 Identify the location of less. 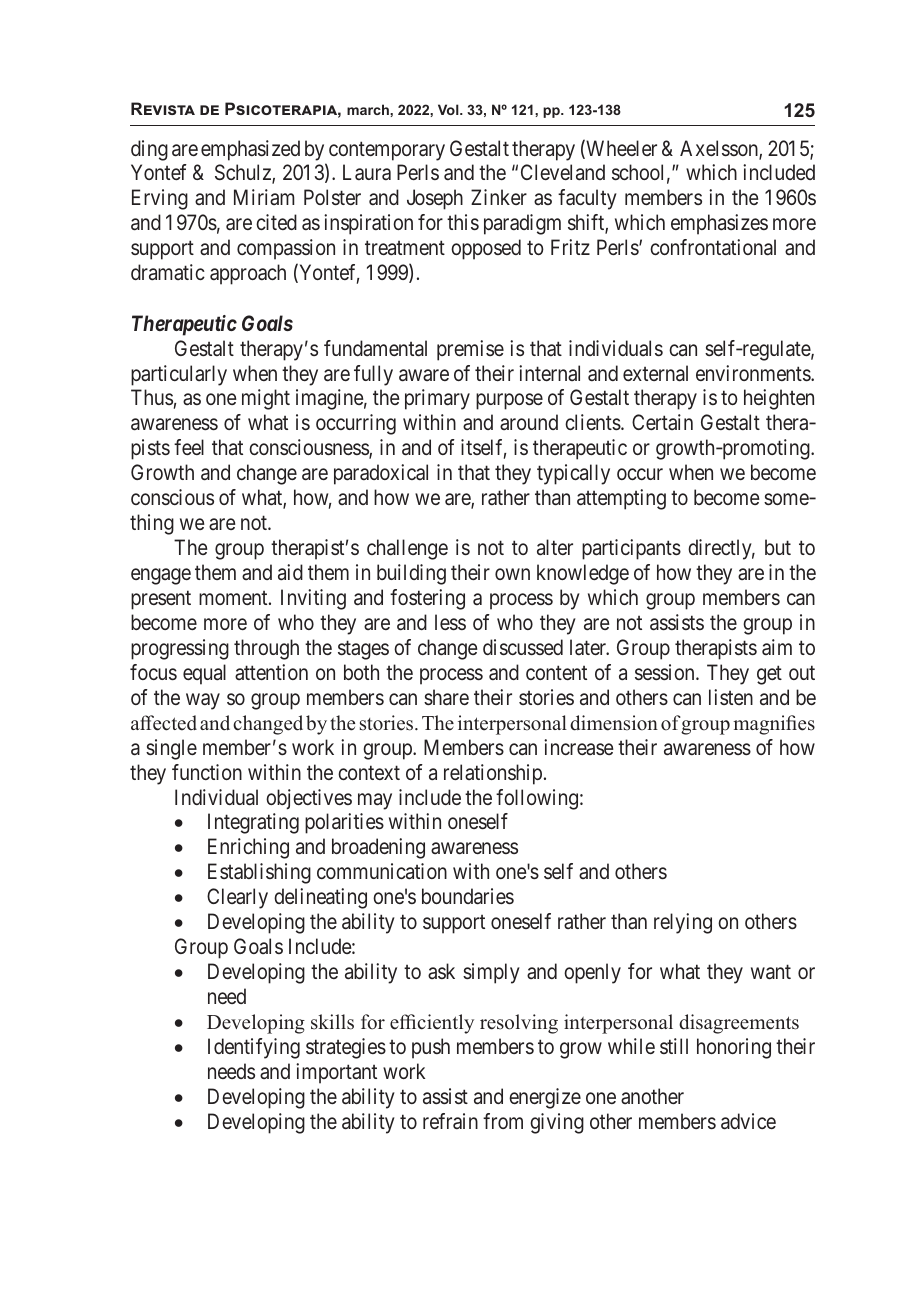
(450, 622).
